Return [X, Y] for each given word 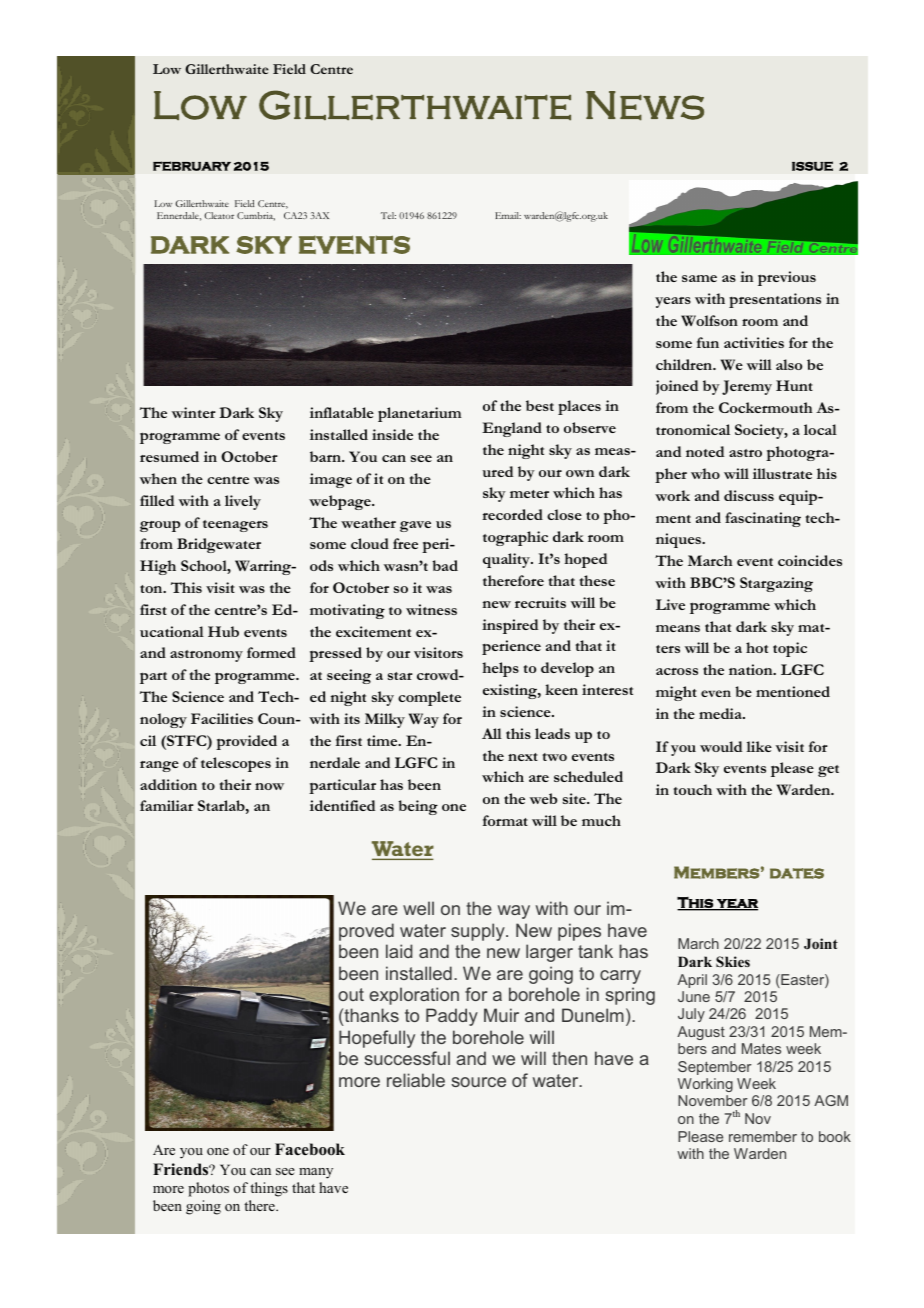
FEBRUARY [192, 166]
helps [500, 669]
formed [271, 652]
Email [508, 215]
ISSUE [812, 166]
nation [752, 669]
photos [208, 1189]
